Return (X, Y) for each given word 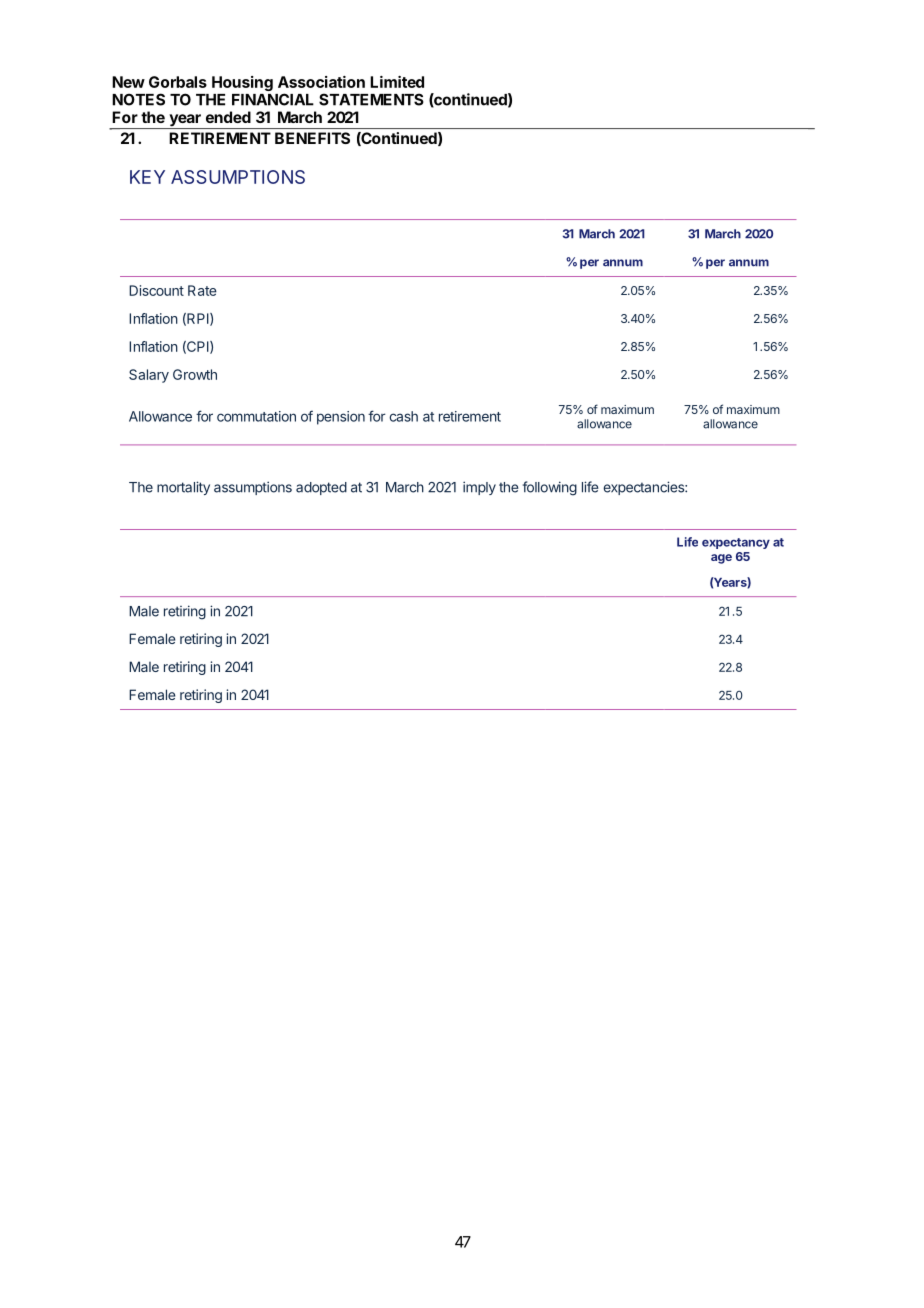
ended (228, 117)
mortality (183, 488)
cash (403, 416)
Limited (397, 82)
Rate (202, 290)
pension (341, 418)
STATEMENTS (371, 99)
